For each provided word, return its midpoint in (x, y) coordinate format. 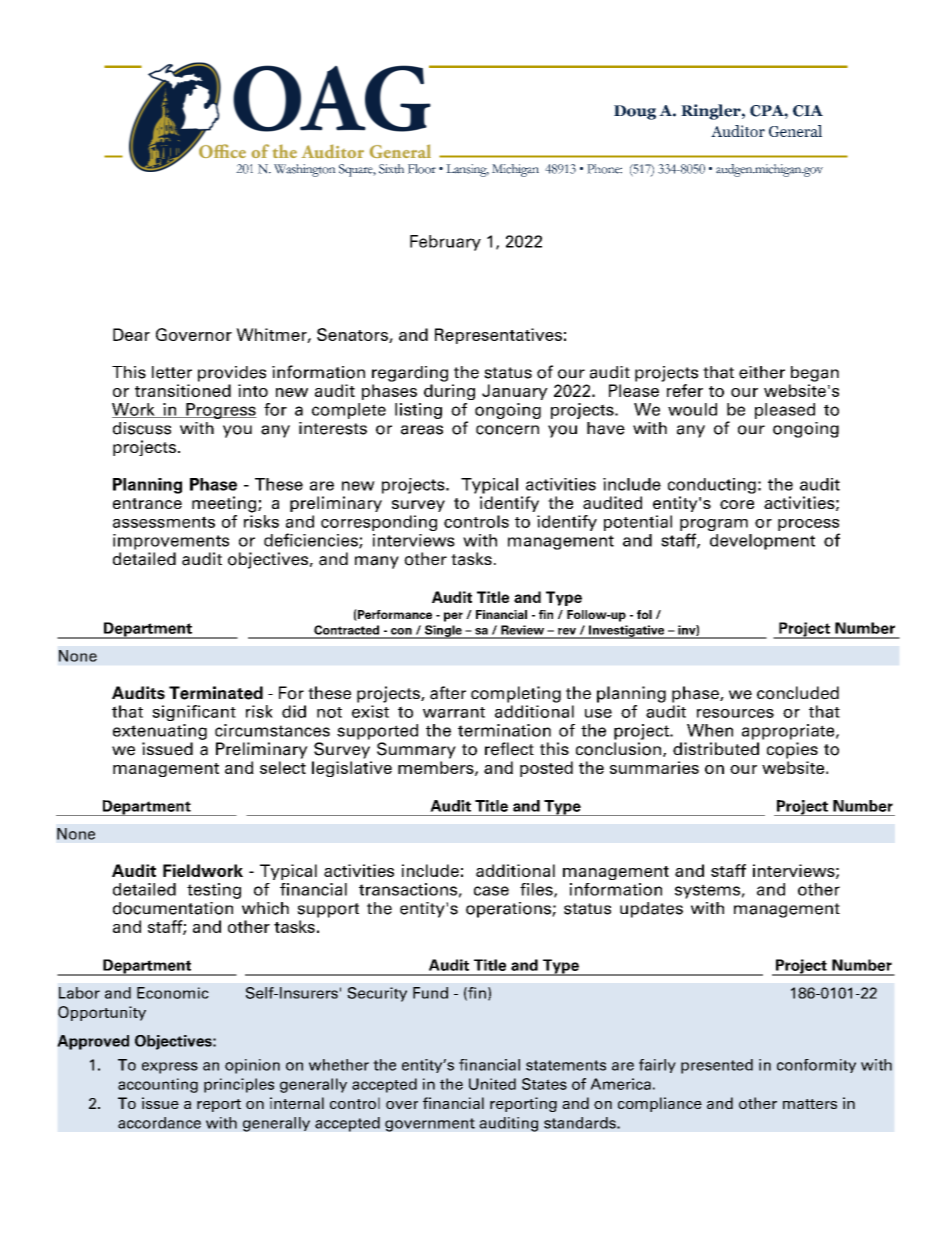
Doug (635, 112)
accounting (158, 1085)
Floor (422, 169)
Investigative (627, 632)
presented (717, 1066)
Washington (305, 170)
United (492, 1084)
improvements (171, 542)
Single (443, 632)
